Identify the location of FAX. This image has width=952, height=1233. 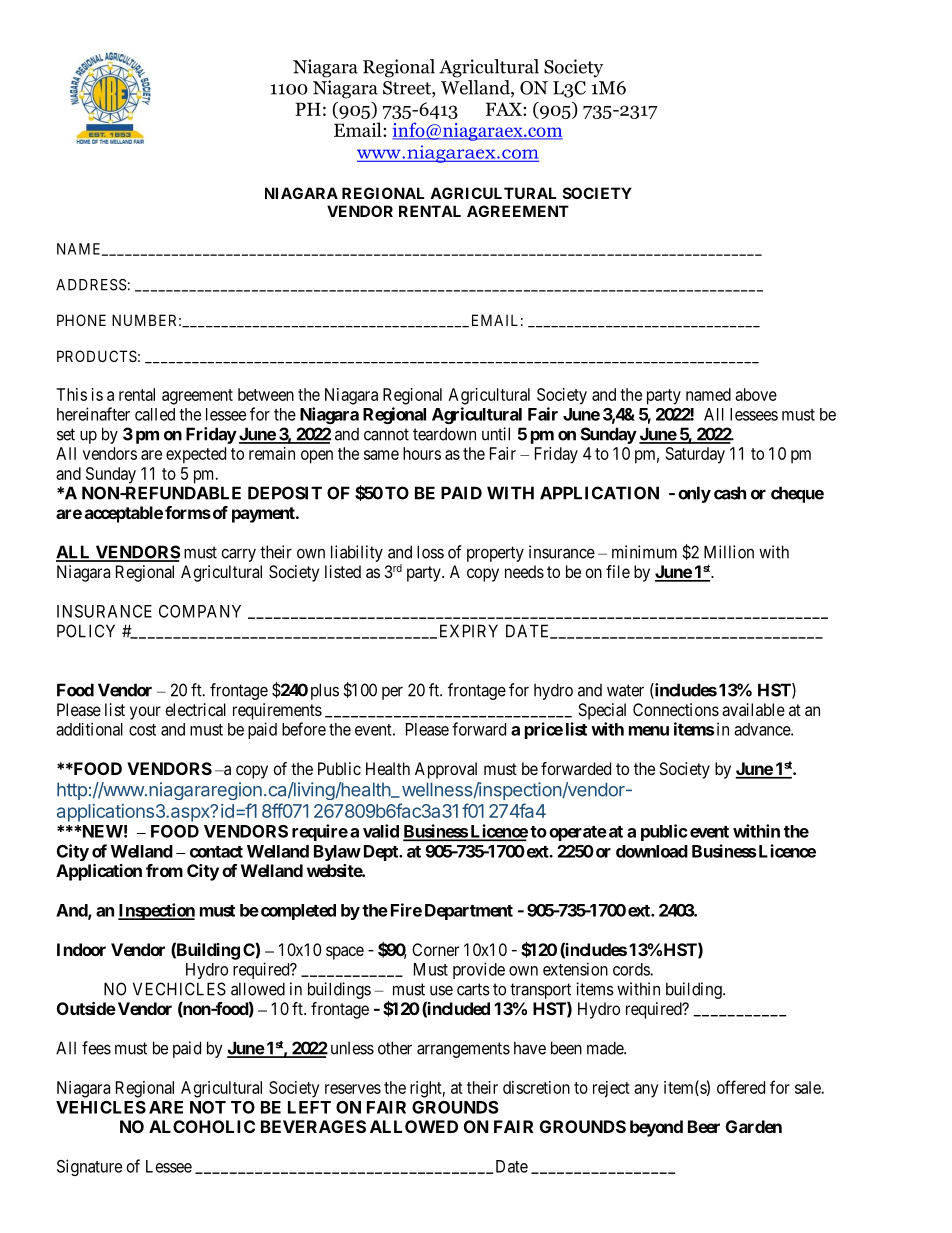
(505, 109).
